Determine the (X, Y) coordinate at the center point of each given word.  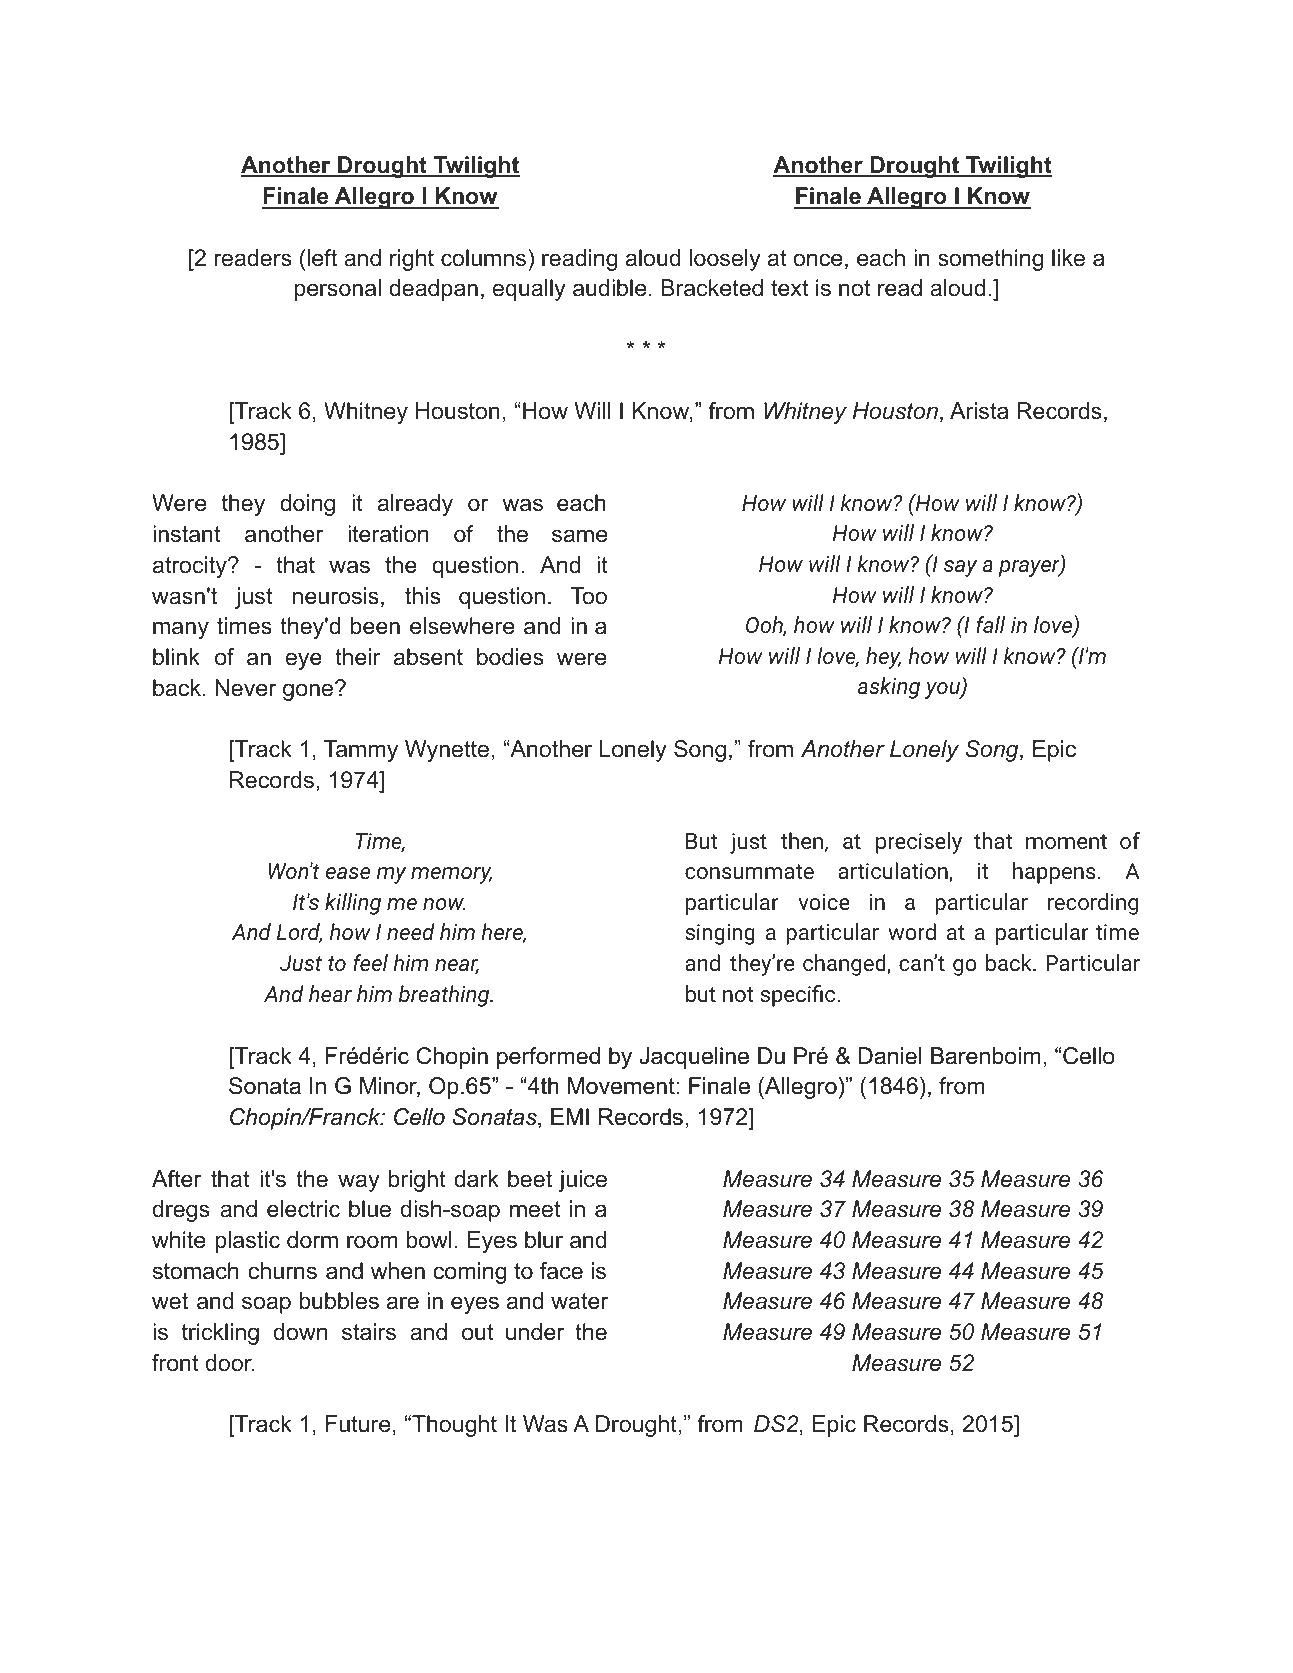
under (535, 1332)
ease (348, 873)
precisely (919, 843)
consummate (749, 871)
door (230, 1363)
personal (337, 290)
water (579, 1301)
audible (609, 288)
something (990, 260)
